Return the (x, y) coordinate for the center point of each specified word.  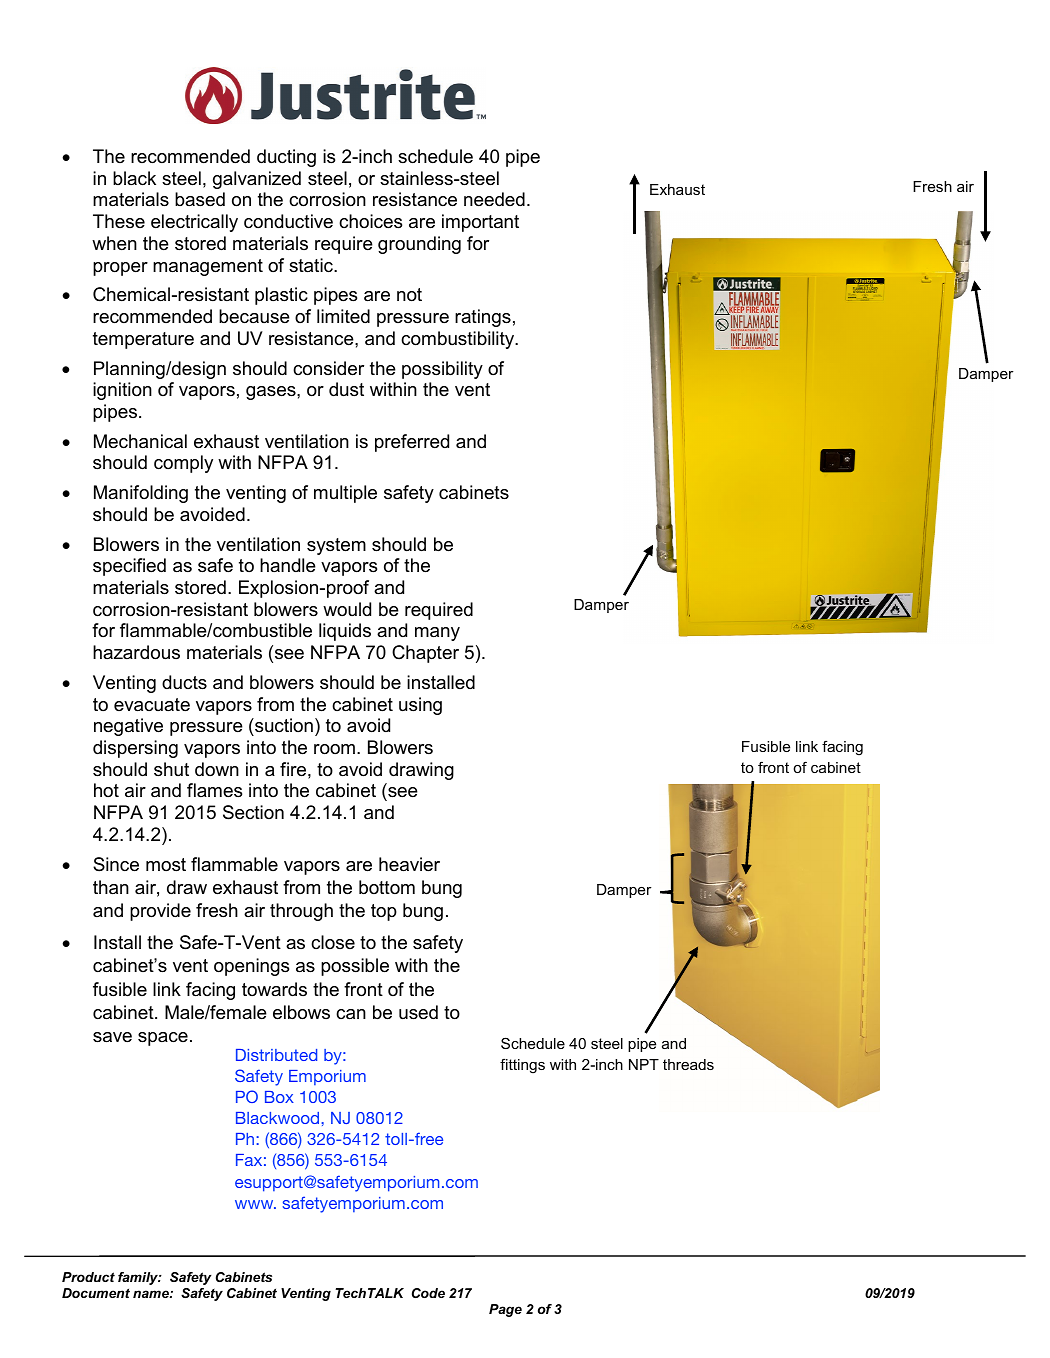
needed (494, 199)
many (437, 634)
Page (505, 1310)
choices (370, 221)
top (384, 912)
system (336, 546)
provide (160, 912)
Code (428, 1293)
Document (96, 1293)
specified (129, 567)
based (200, 199)
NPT (644, 1064)
